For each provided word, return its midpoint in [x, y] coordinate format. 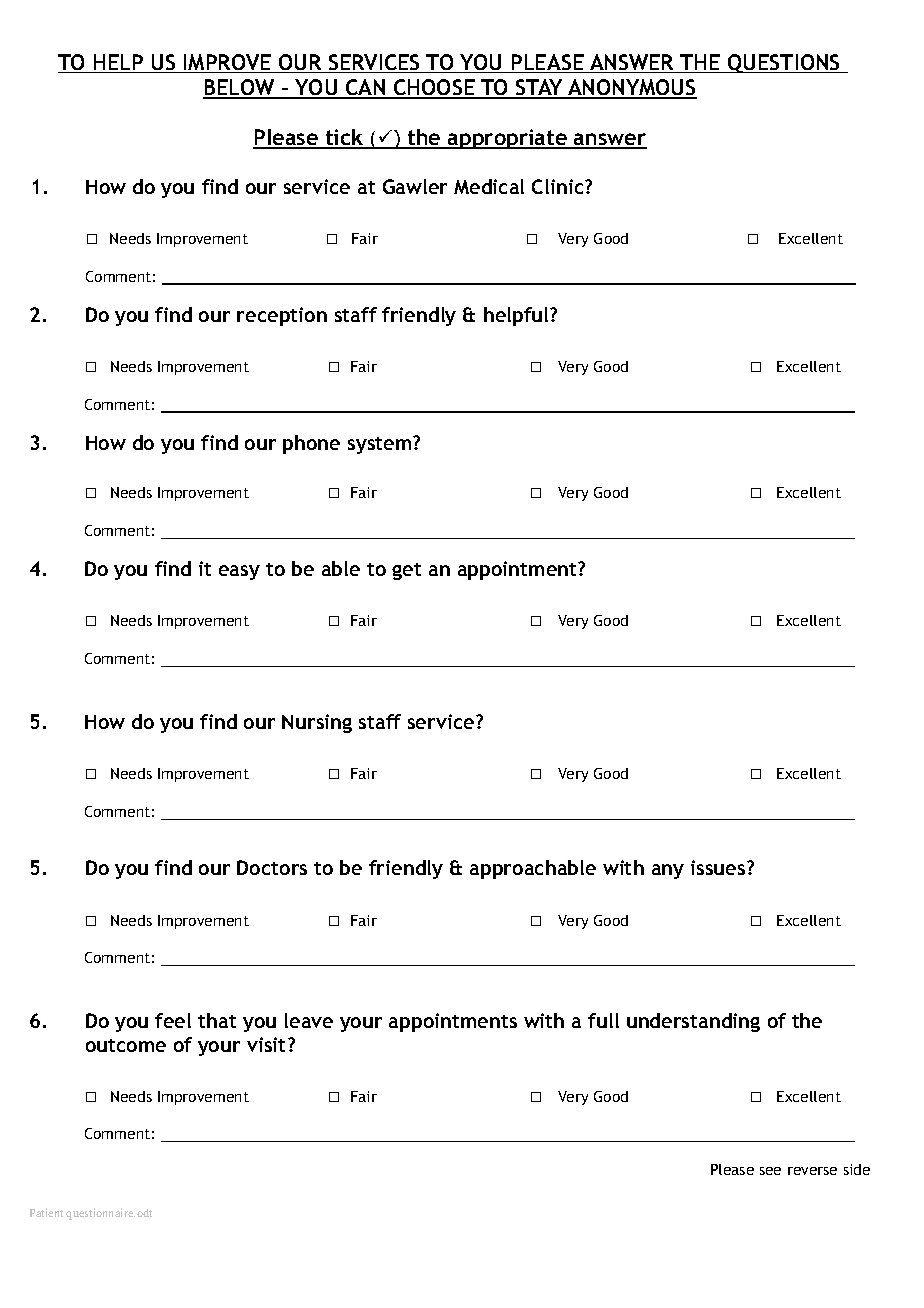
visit [268, 1044]
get [406, 571]
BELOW [240, 88]
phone [311, 444]
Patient [46, 1212]
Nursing [317, 723]
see [770, 1171]
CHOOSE [434, 88]
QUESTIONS [784, 63]
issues [719, 867]
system [381, 445]
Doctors [272, 867]
